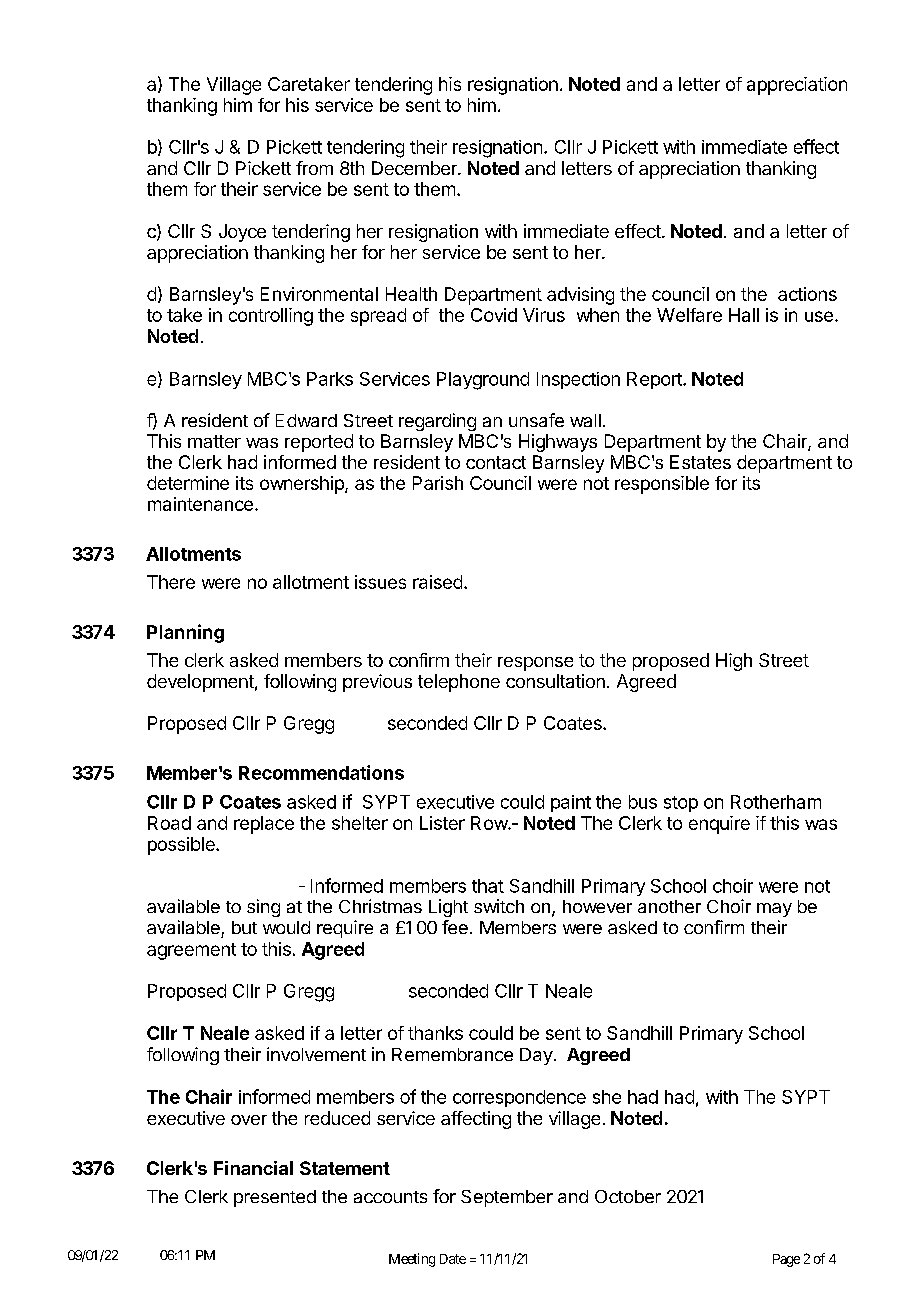  I want to click on Page, so click(786, 1260).
